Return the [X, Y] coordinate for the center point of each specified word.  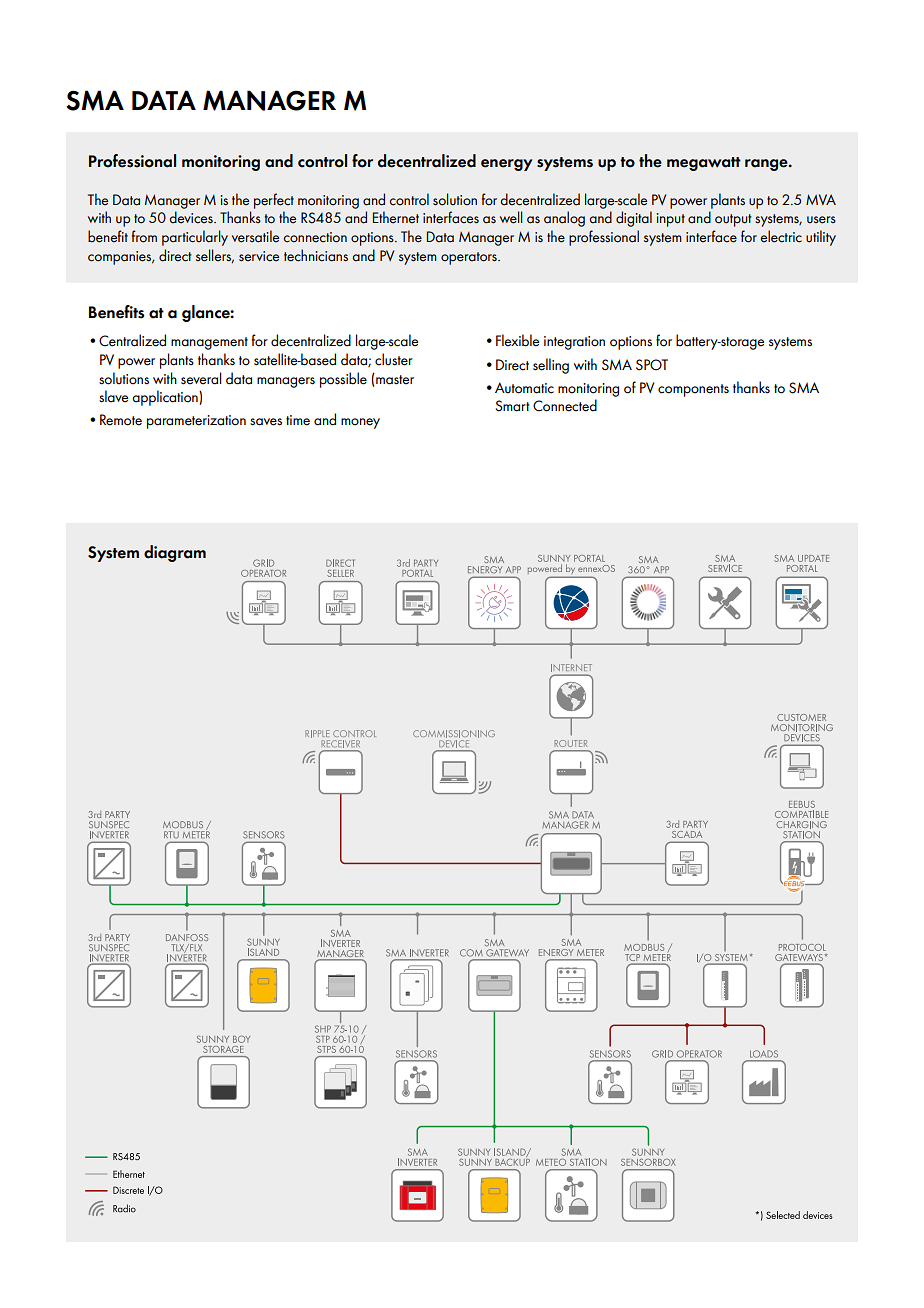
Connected [565, 405]
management [209, 343]
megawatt [704, 164]
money [360, 423]
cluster [394, 359]
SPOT [652, 365]
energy [506, 165]
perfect [274, 201]
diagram [175, 553]
